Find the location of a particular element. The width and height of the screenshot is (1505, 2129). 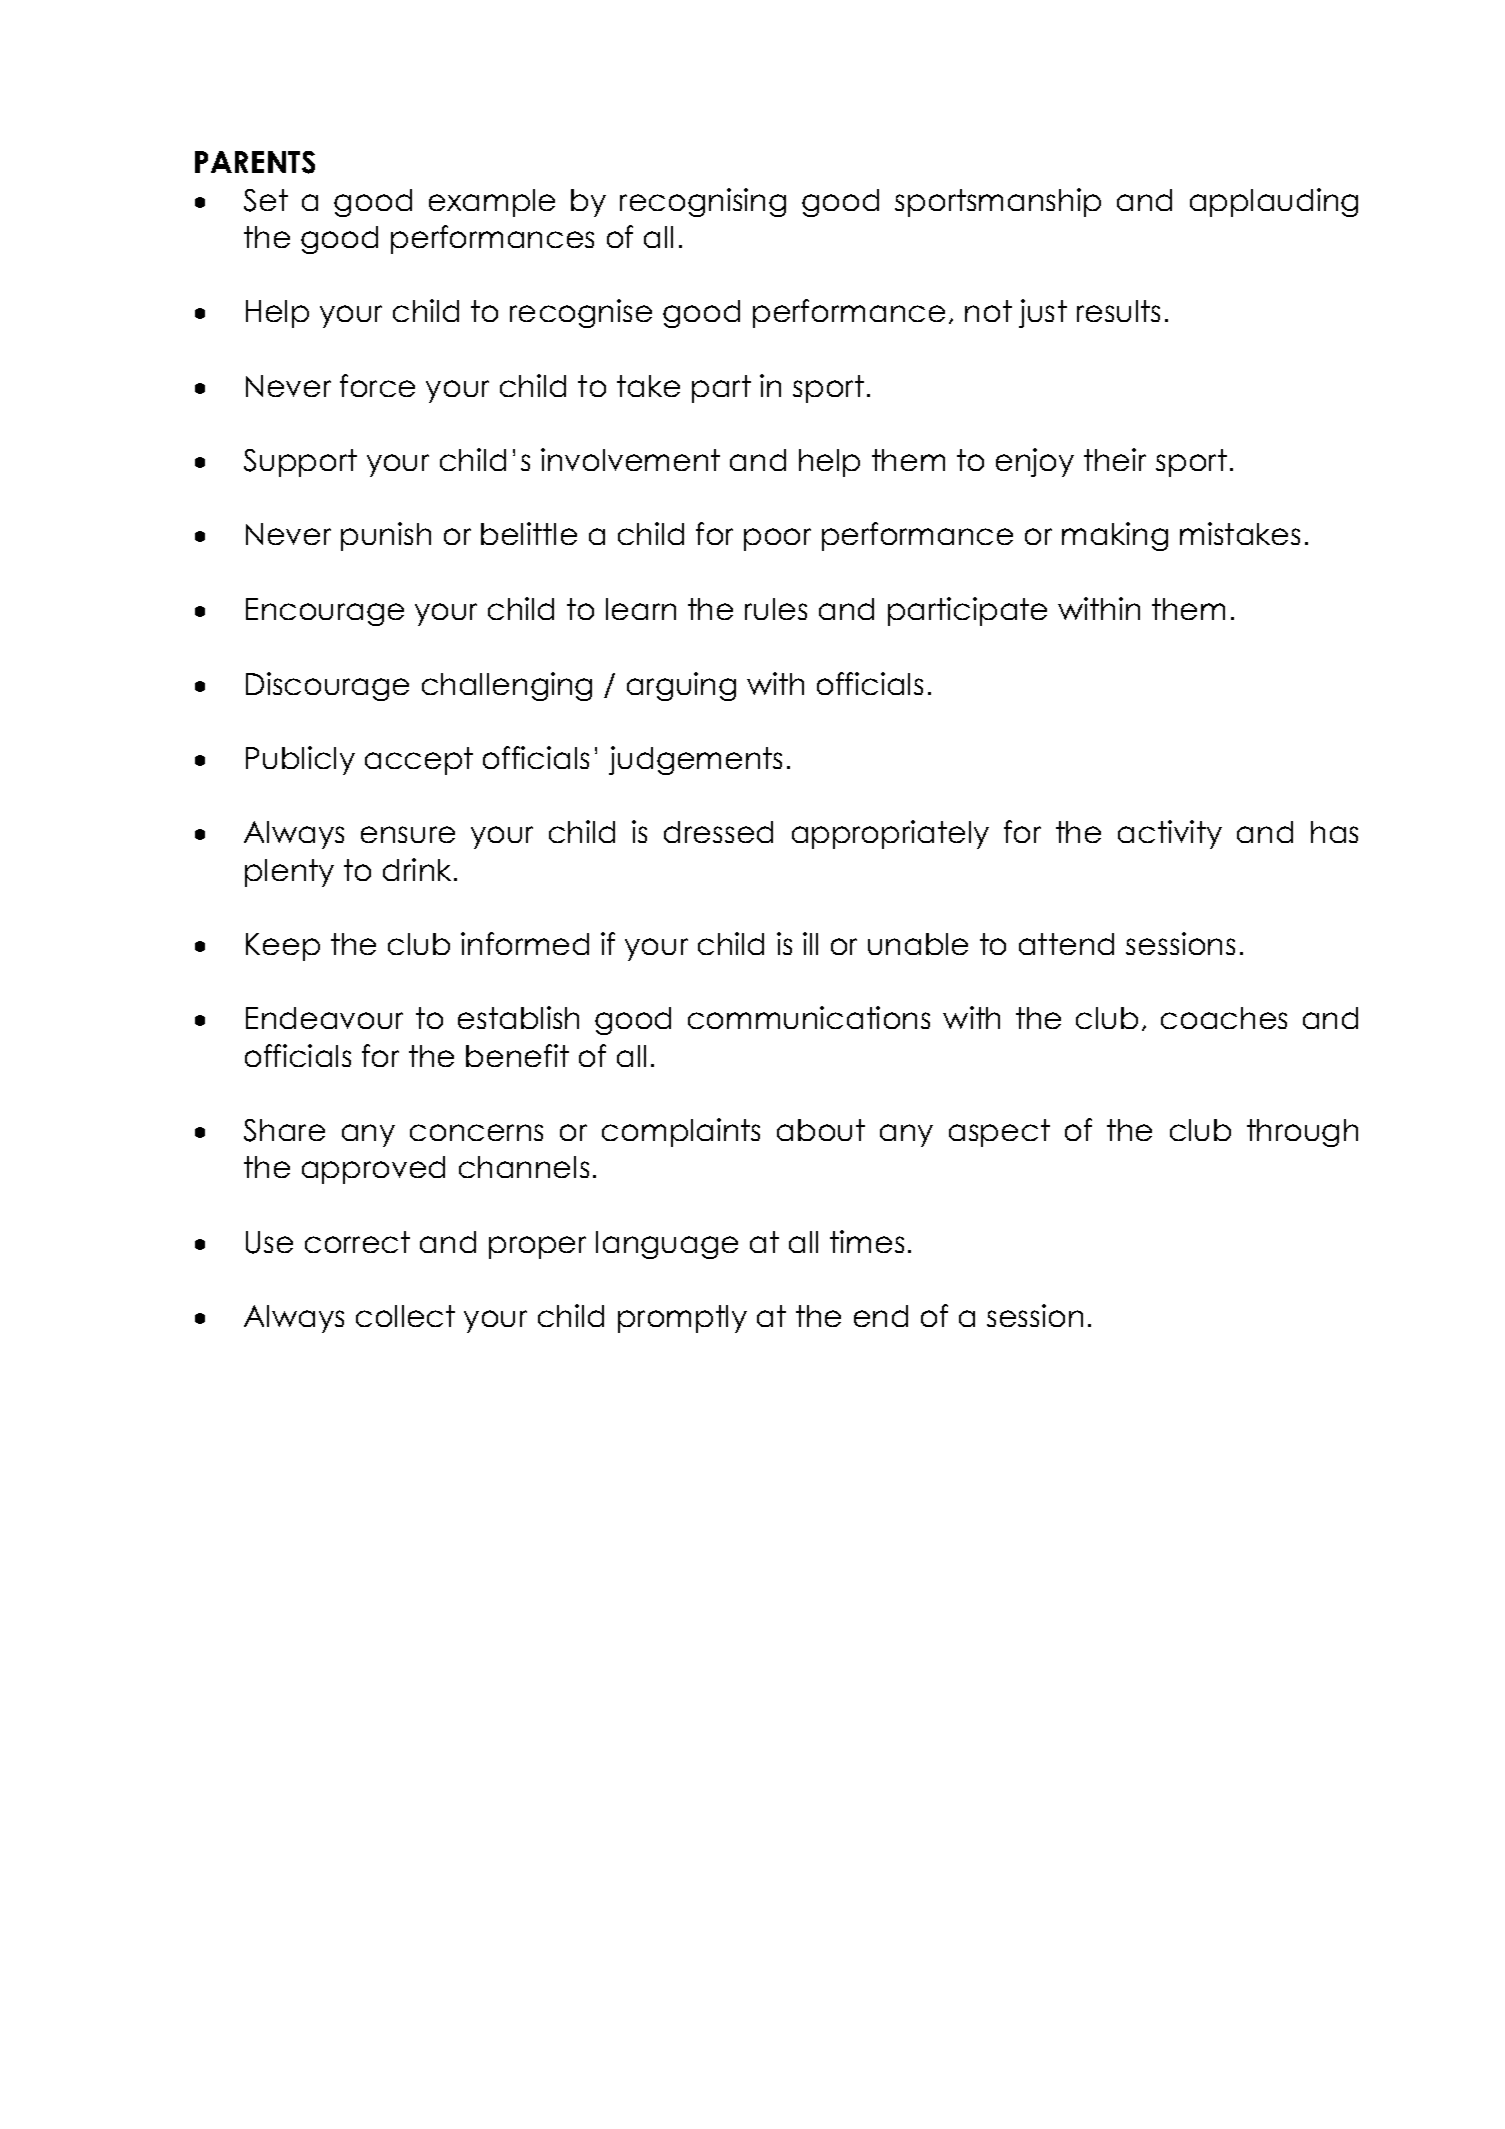

activity is located at coordinates (1170, 834).
